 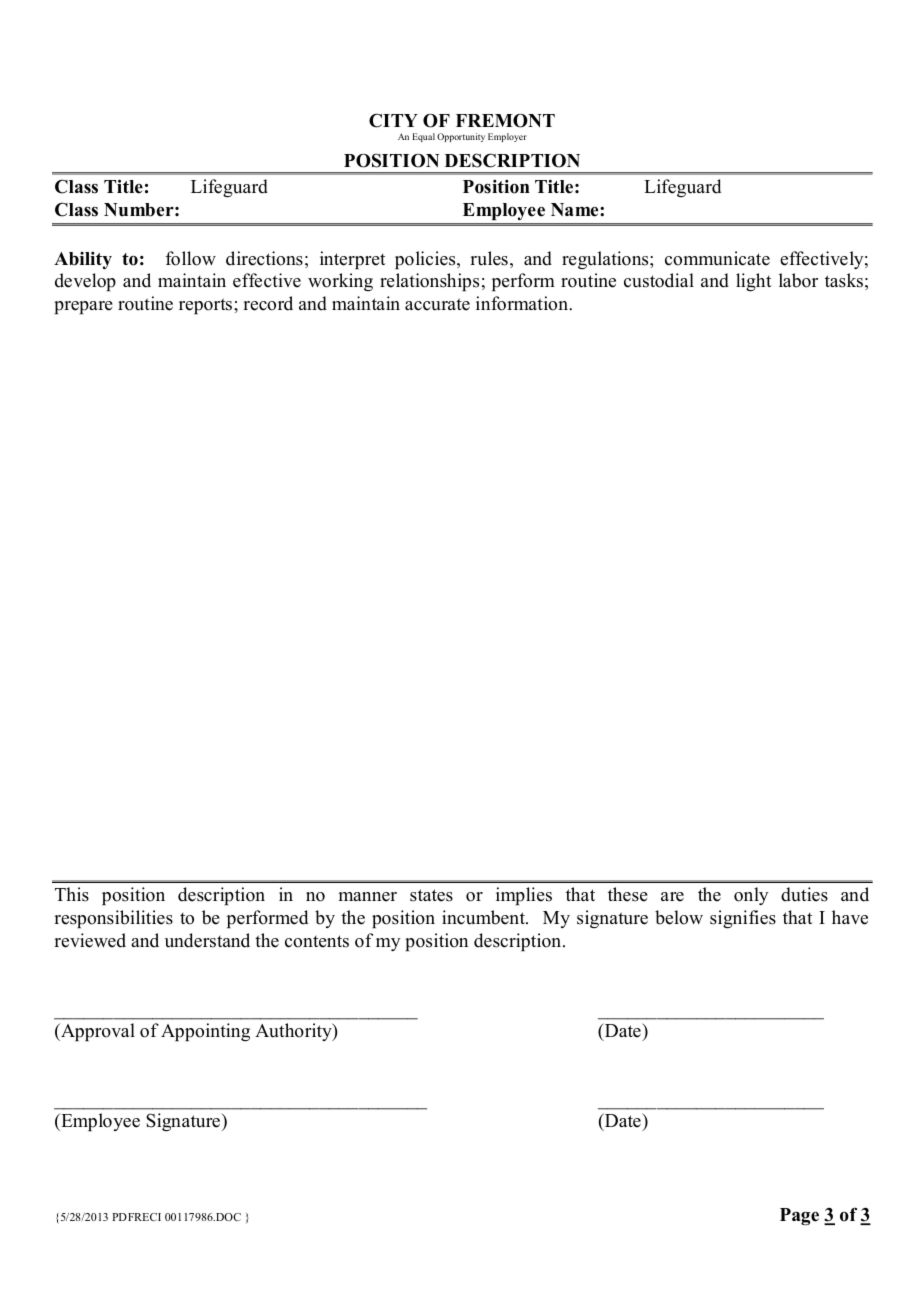 I want to click on follow, so click(x=191, y=258).
